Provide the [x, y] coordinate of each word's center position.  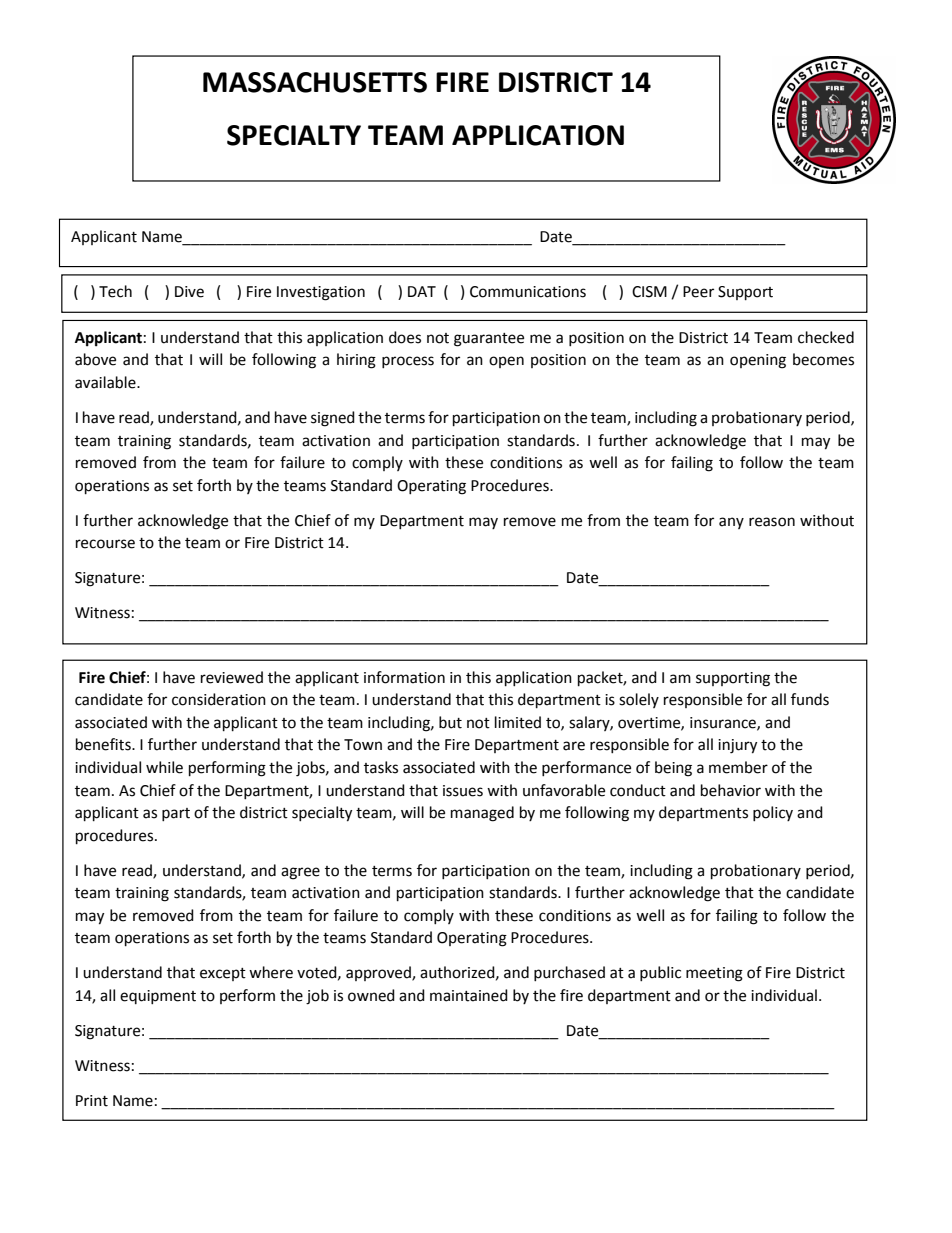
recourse [105, 544]
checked [826, 337]
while [164, 767]
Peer [698, 292]
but [450, 722]
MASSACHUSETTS [315, 82]
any [731, 523]
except [223, 974]
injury [737, 746]
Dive [189, 292]
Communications [528, 292]
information [404, 677]
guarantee [489, 340]
